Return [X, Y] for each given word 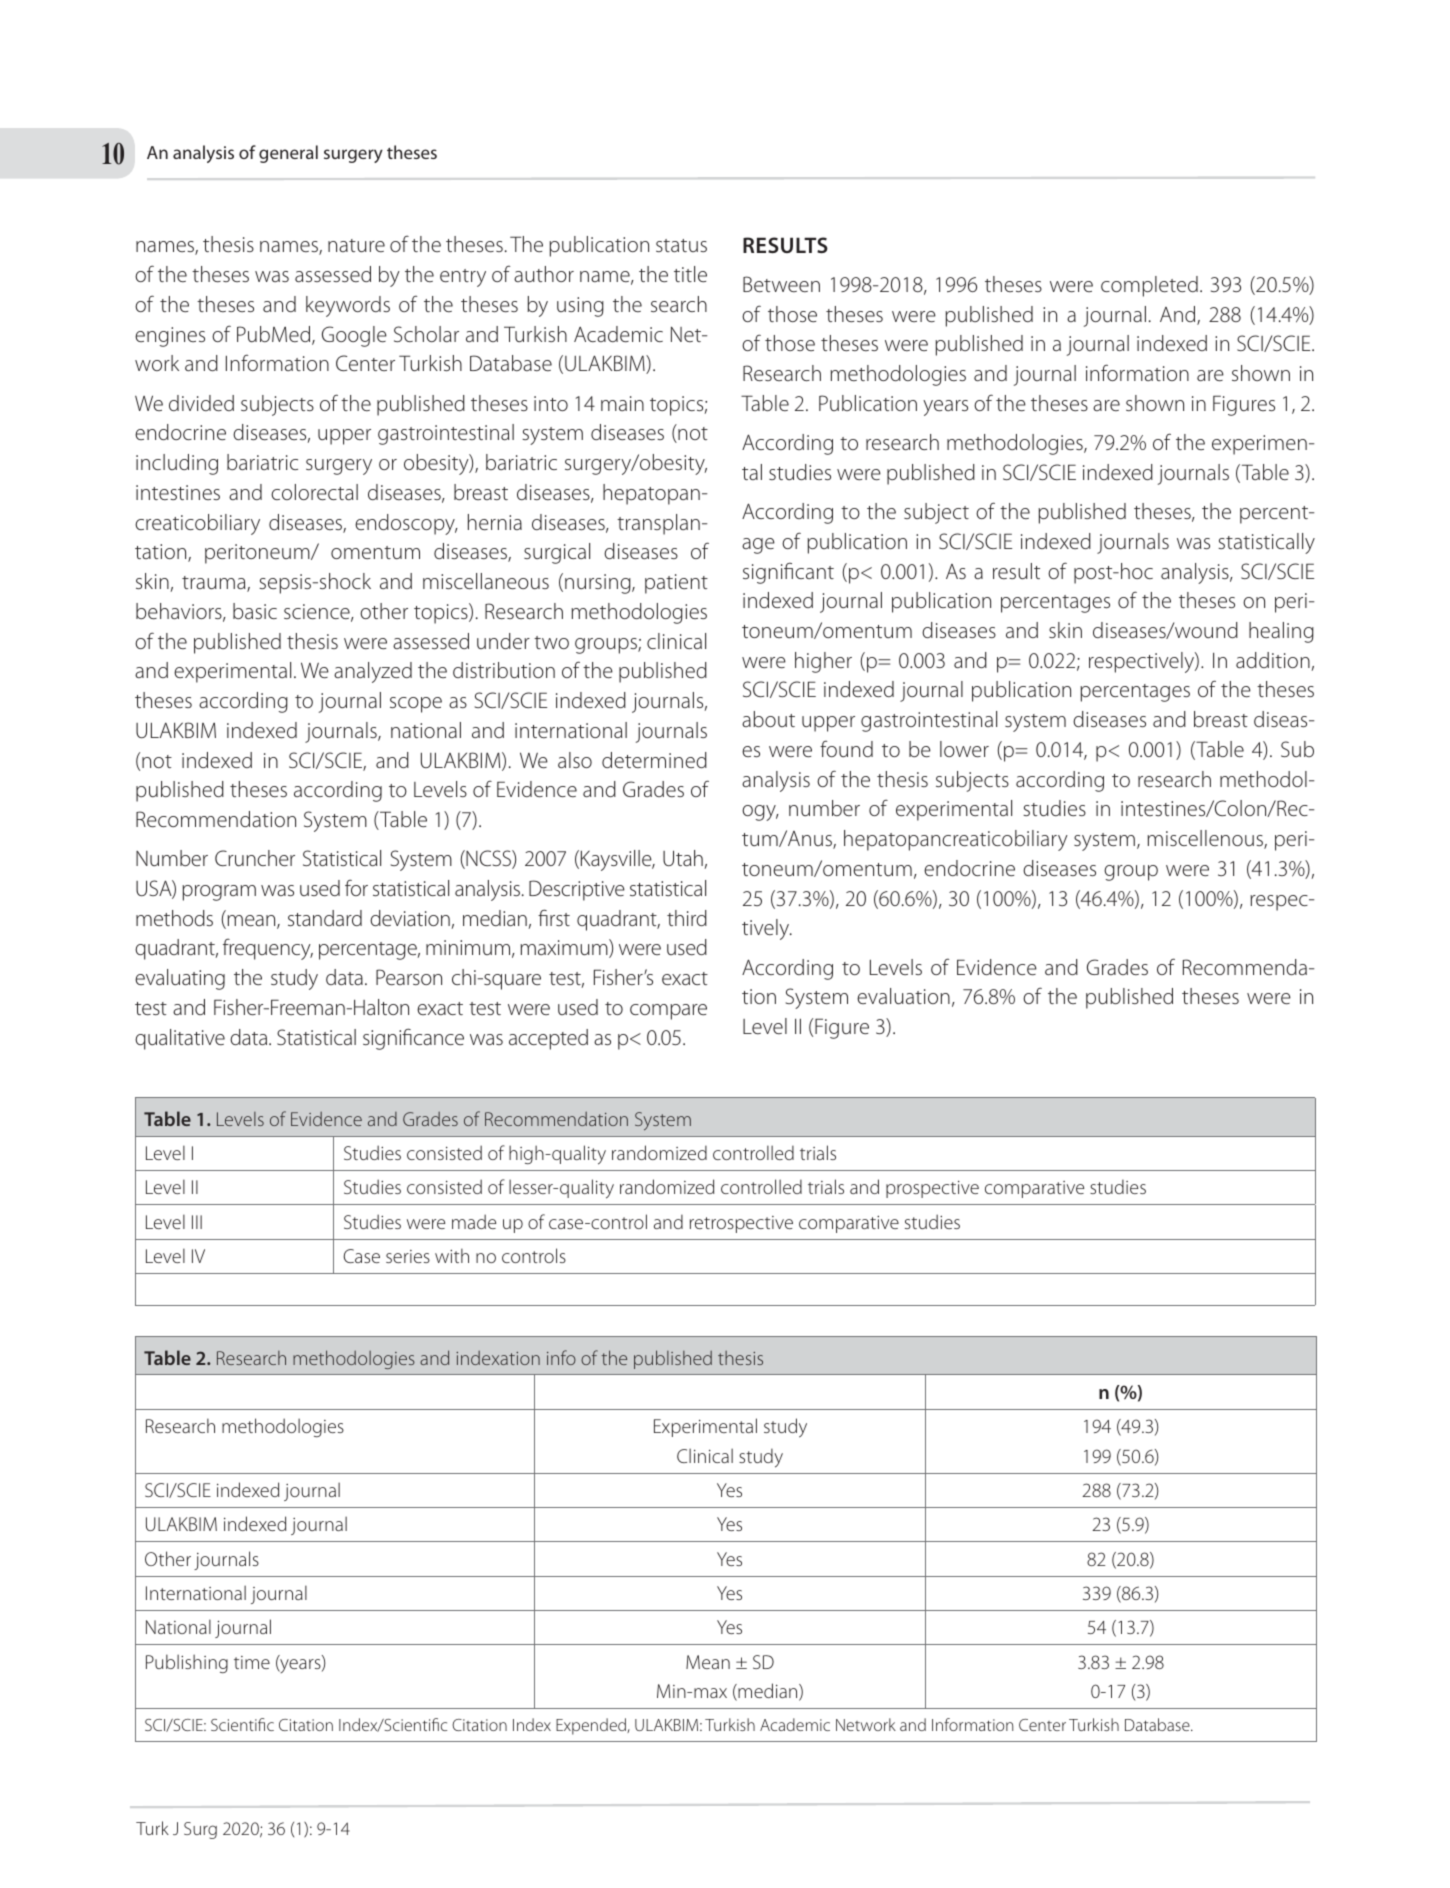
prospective [932, 1189]
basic [255, 611]
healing [1281, 632]
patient [676, 584]
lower [964, 749]
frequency [268, 949]
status [681, 245]
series [408, 1256]
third [687, 918]
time [252, 1662]
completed [1149, 286]
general [288, 154]
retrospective [741, 1224]
